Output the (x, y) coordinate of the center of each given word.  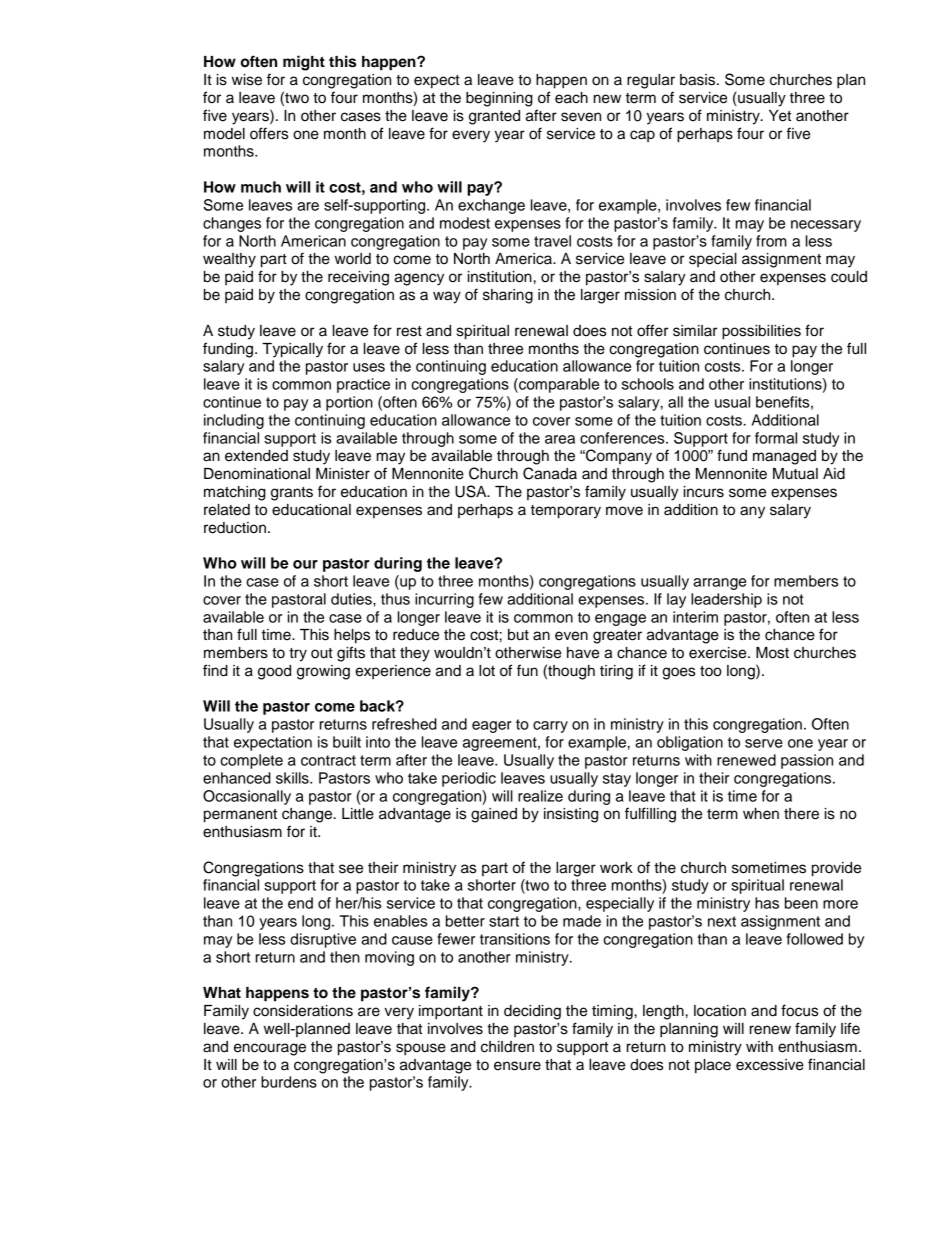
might (304, 63)
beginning (499, 99)
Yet (780, 116)
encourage (270, 1049)
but (518, 635)
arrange (719, 584)
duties (352, 599)
